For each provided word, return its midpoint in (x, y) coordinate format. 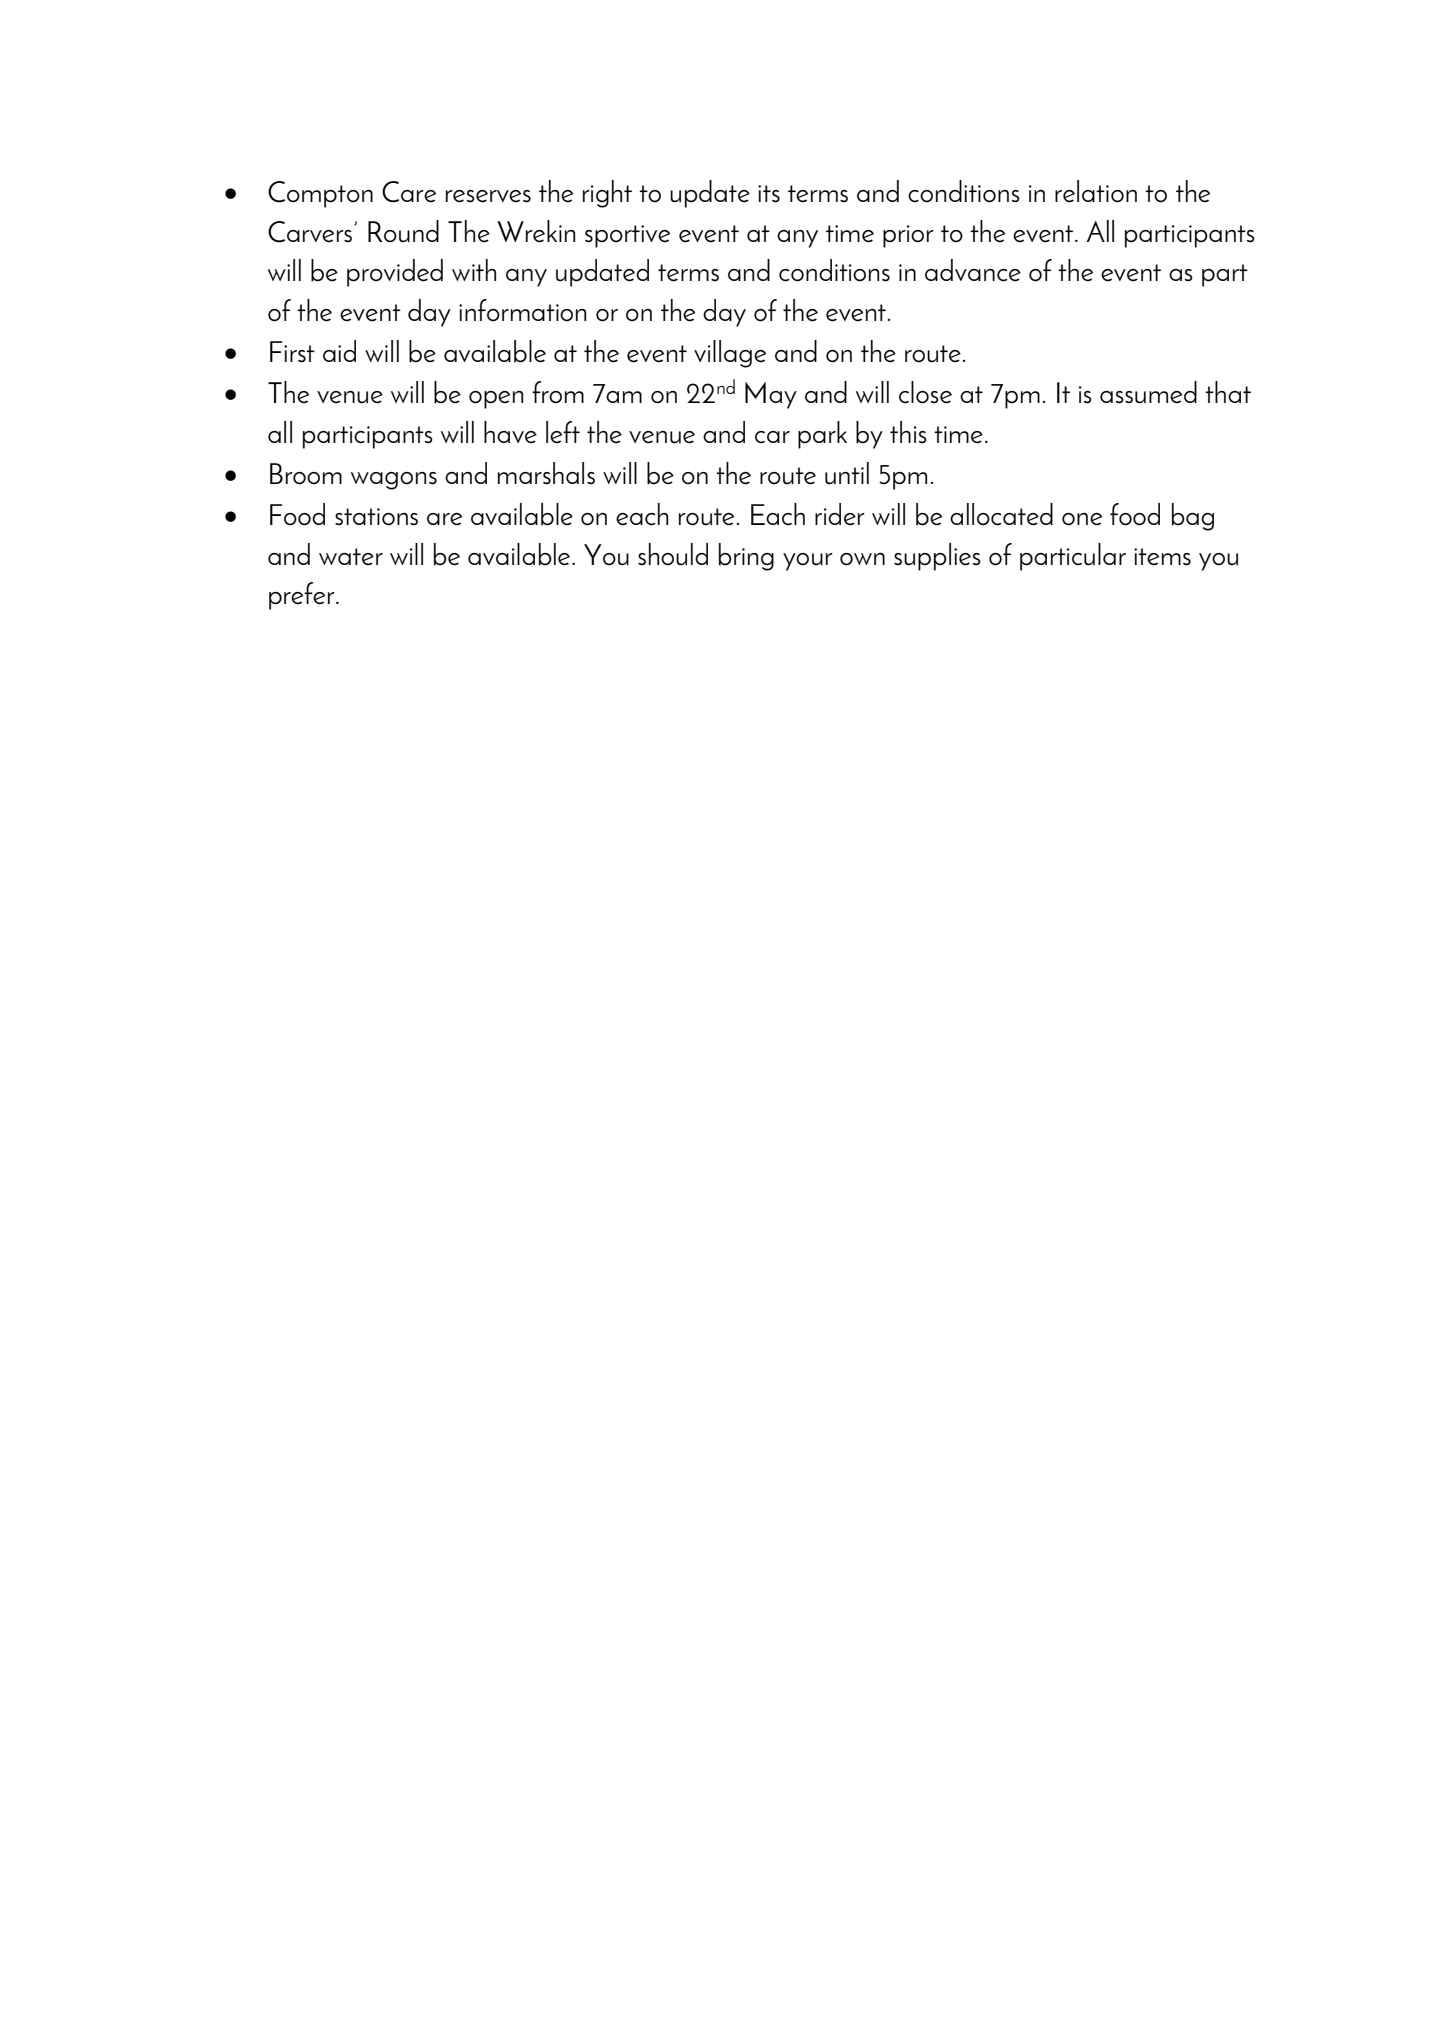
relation (1096, 191)
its (769, 194)
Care (409, 192)
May (771, 395)
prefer (303, 596)
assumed (1148, 392)
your (808, 562)
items (1162, 557)
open (496, 400)
